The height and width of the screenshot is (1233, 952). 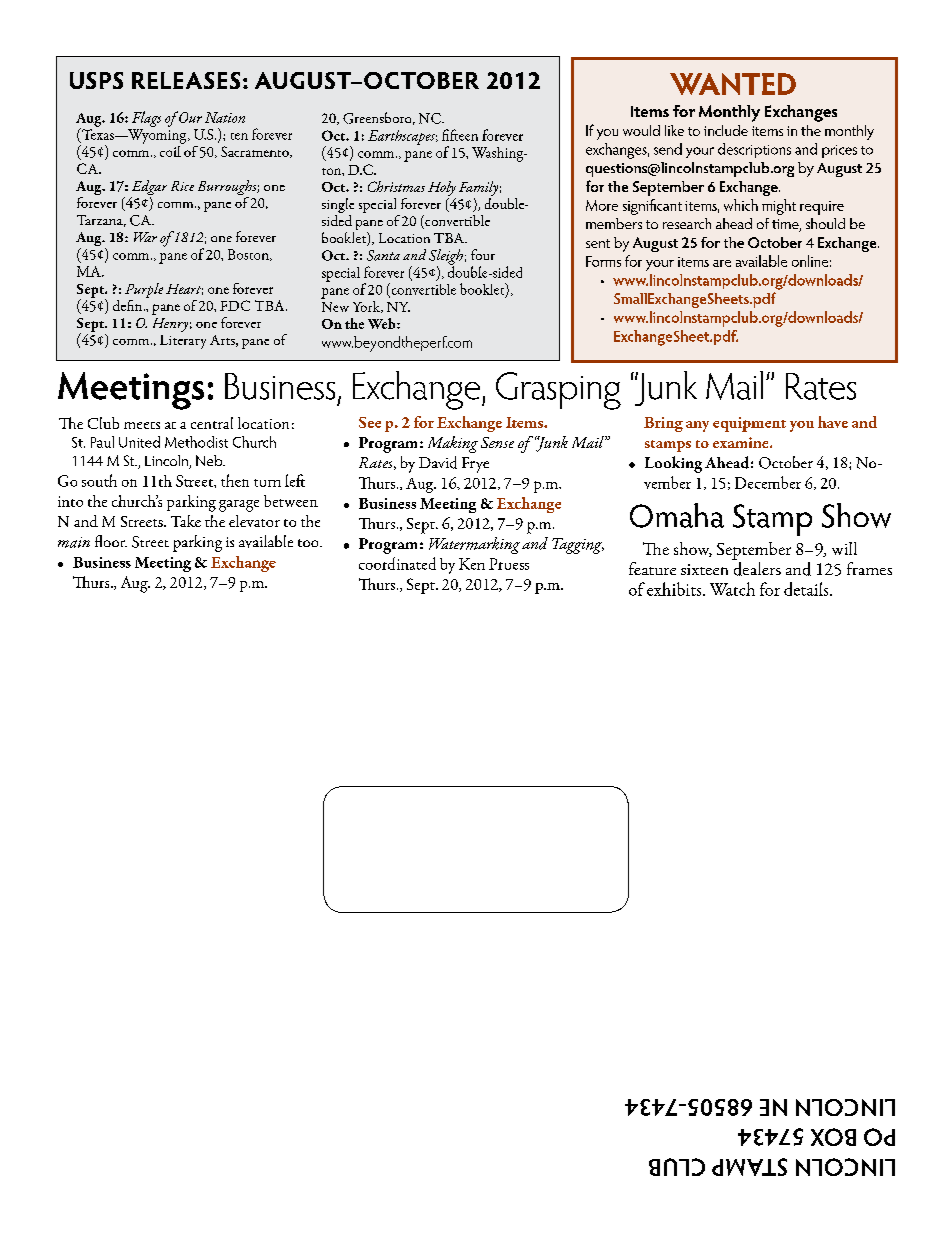 What do you see at coordinates (733, 84) in the screenshot?
I see `WANTED` at bounding box center [733, 84].
